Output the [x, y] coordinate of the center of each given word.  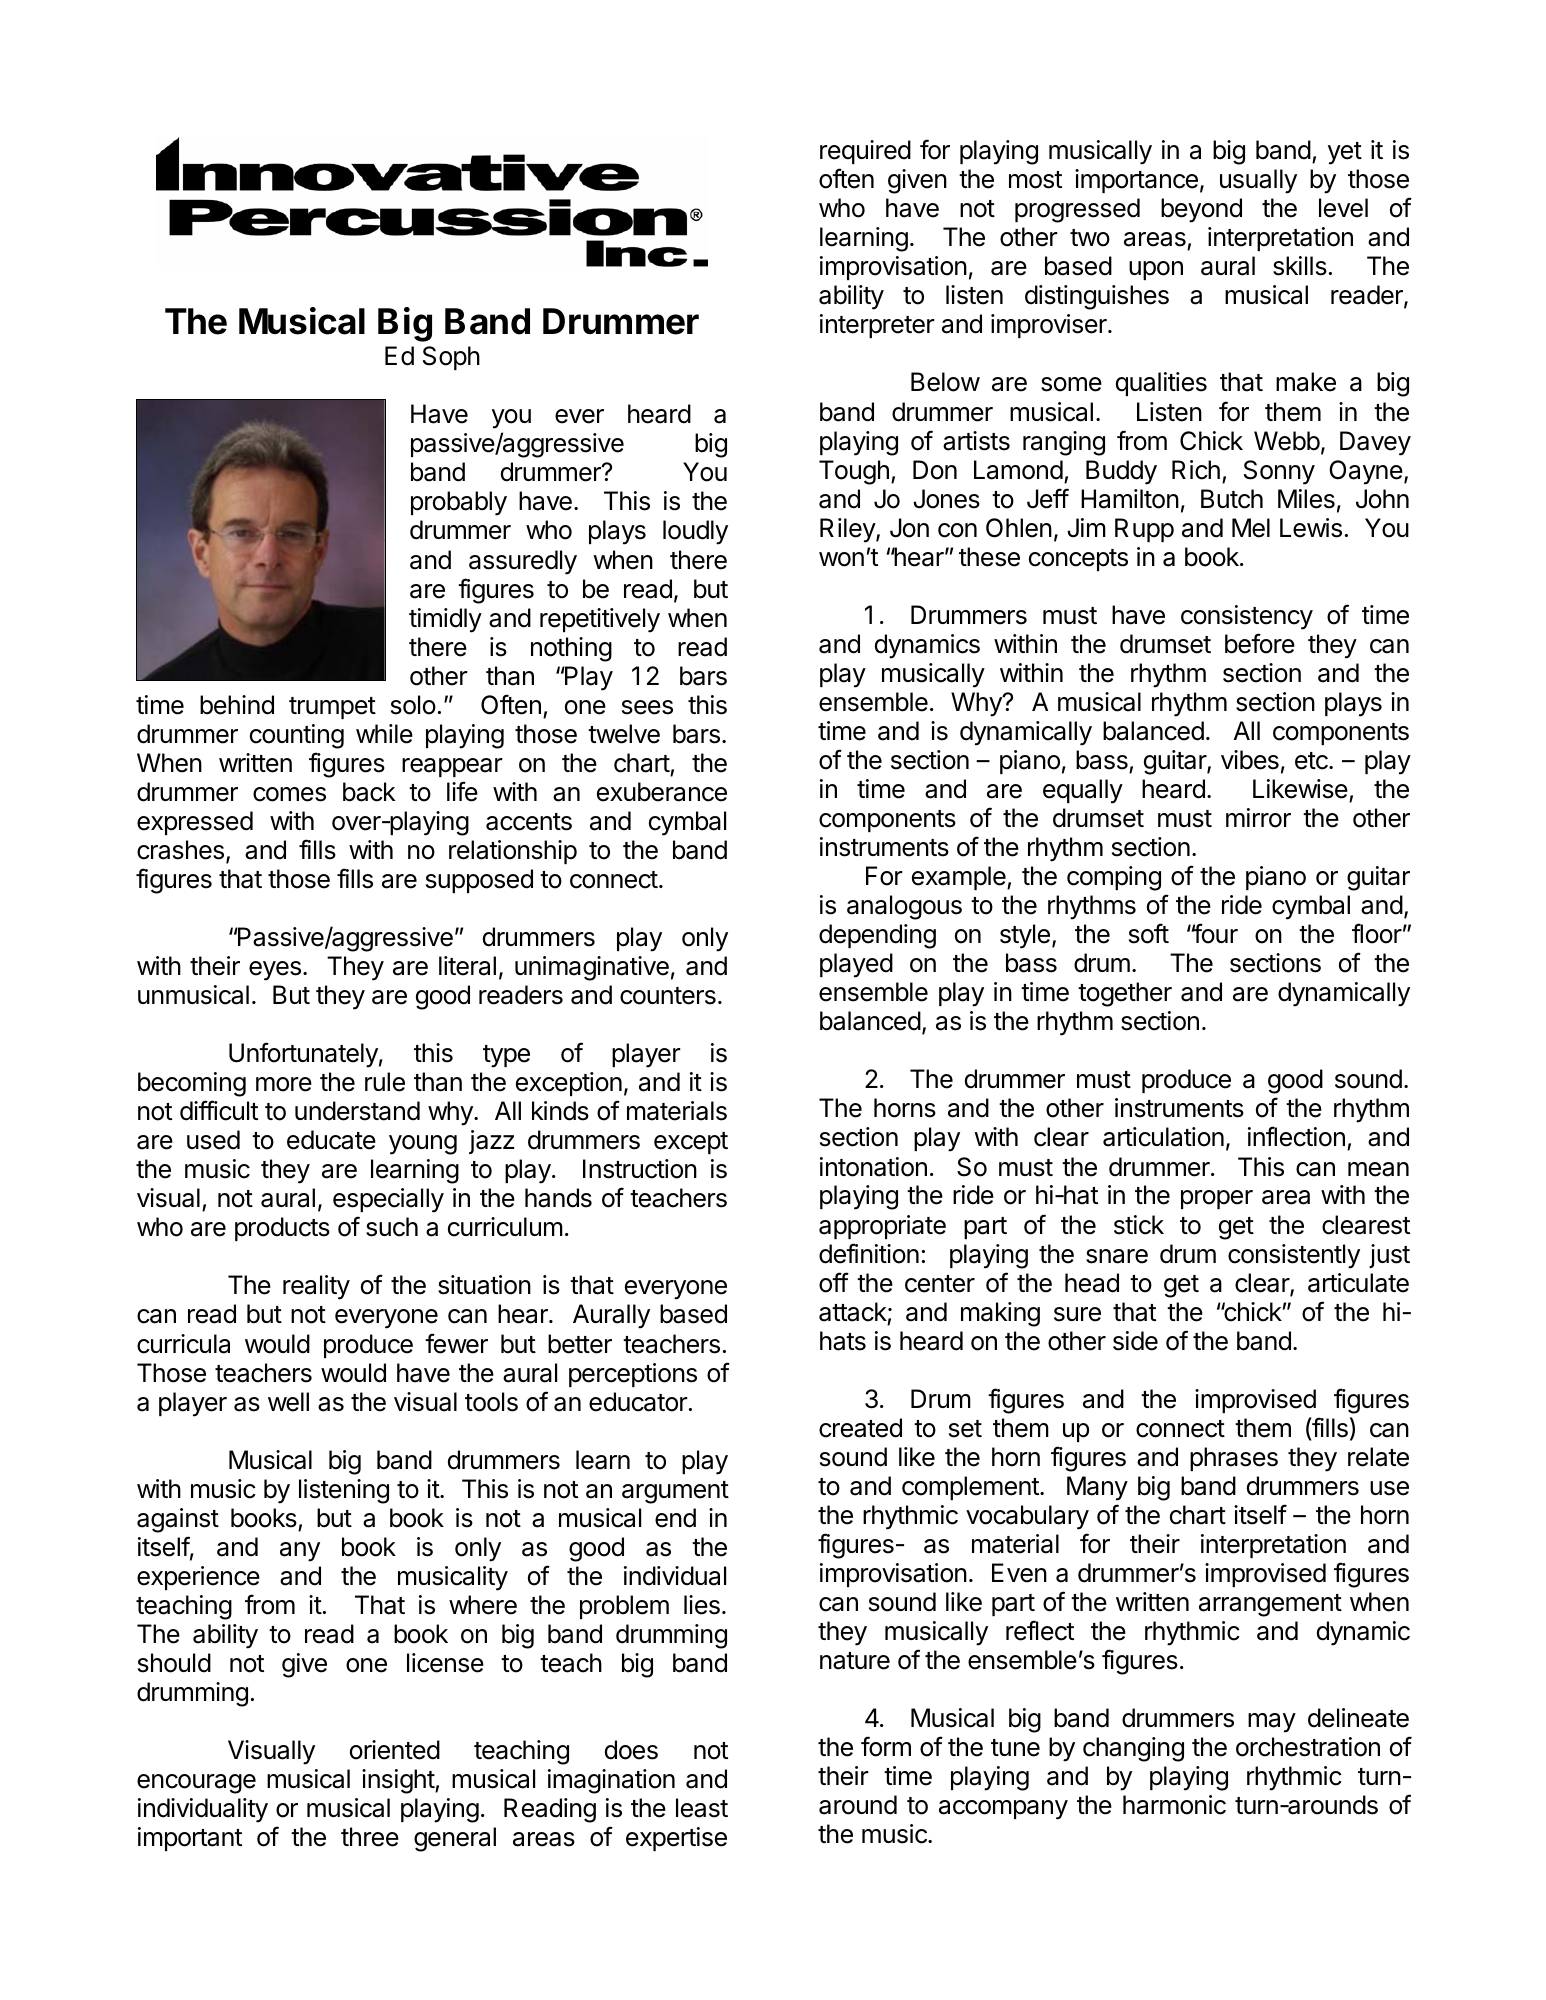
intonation [873, 1167]
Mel [1251, 528]
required [865, 152]
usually [1258, 181]
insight [399, 1781]
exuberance [662, 792]
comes [289, 794]
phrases [1234, 1459]
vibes [1250, 760]
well [288, 1402]
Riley [848, 530]
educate [331, 1140]
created [860, 1428]
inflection [1296, 1136]
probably [459, 503]
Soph [451, 358]
